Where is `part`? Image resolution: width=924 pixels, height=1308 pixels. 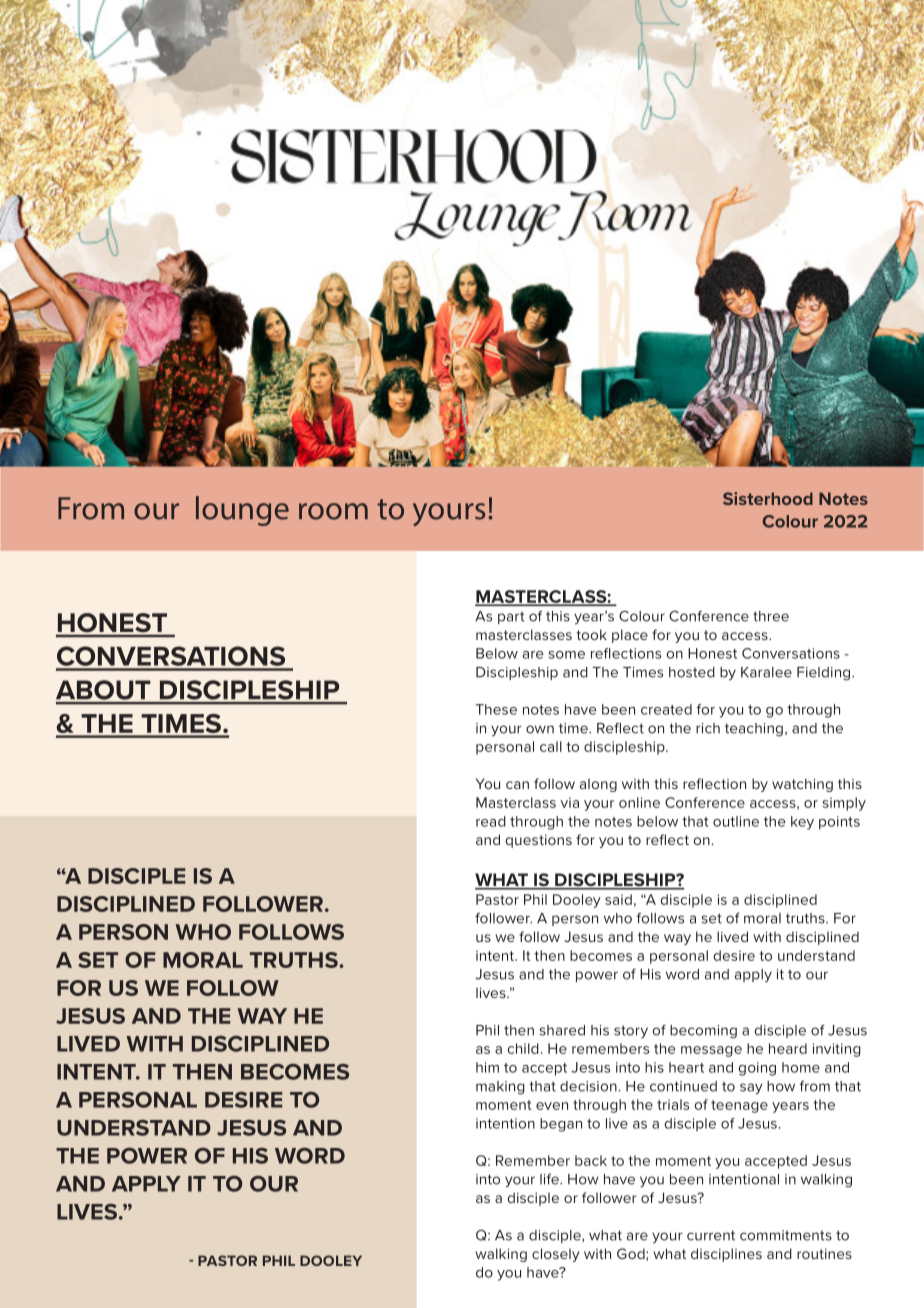
part is located at coordinates (511, 618).
